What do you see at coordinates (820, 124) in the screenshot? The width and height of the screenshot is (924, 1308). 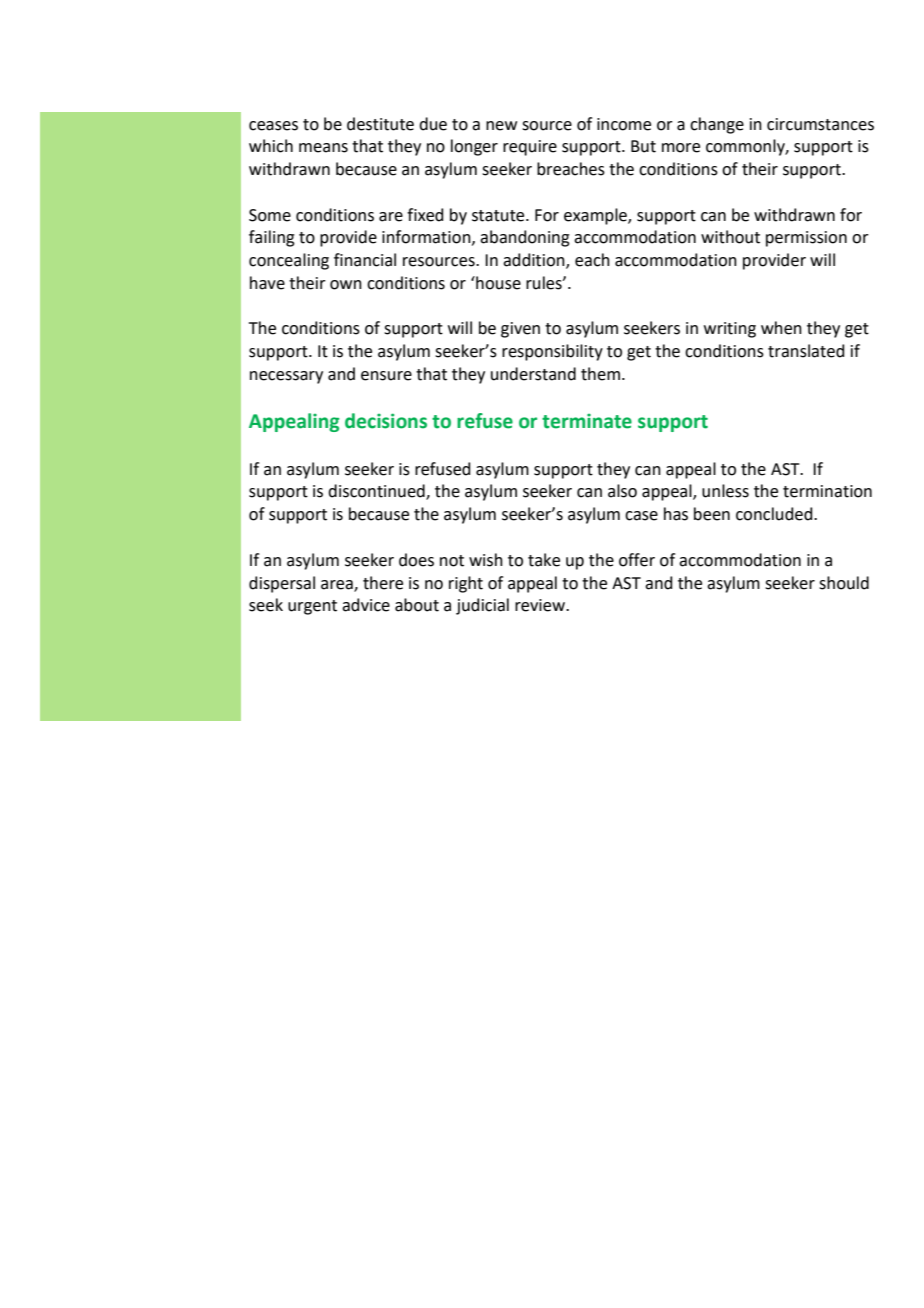 I see `circumstances` at bounding box center [820, 124].
